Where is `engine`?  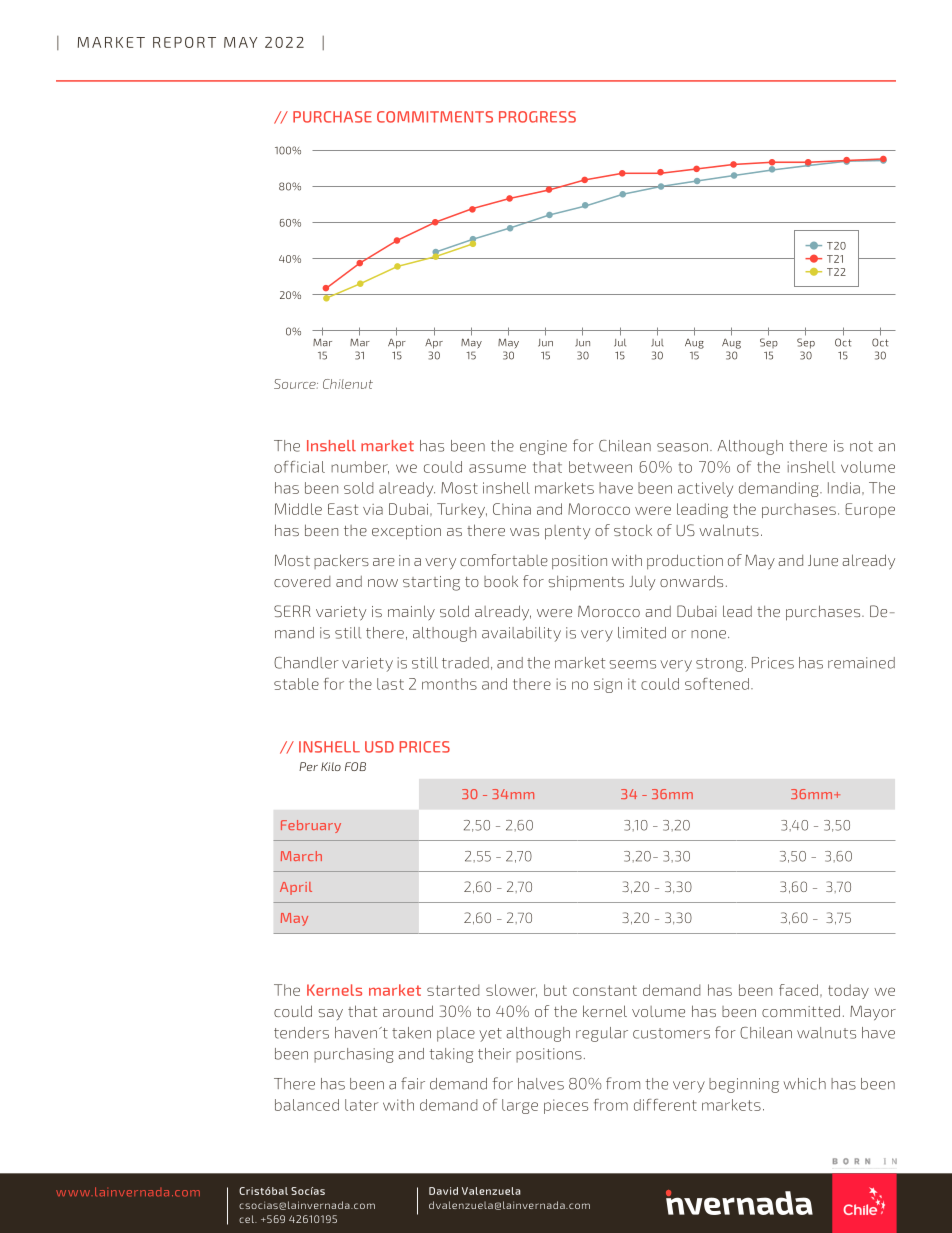
engine is located at coordinates (543, 447).
